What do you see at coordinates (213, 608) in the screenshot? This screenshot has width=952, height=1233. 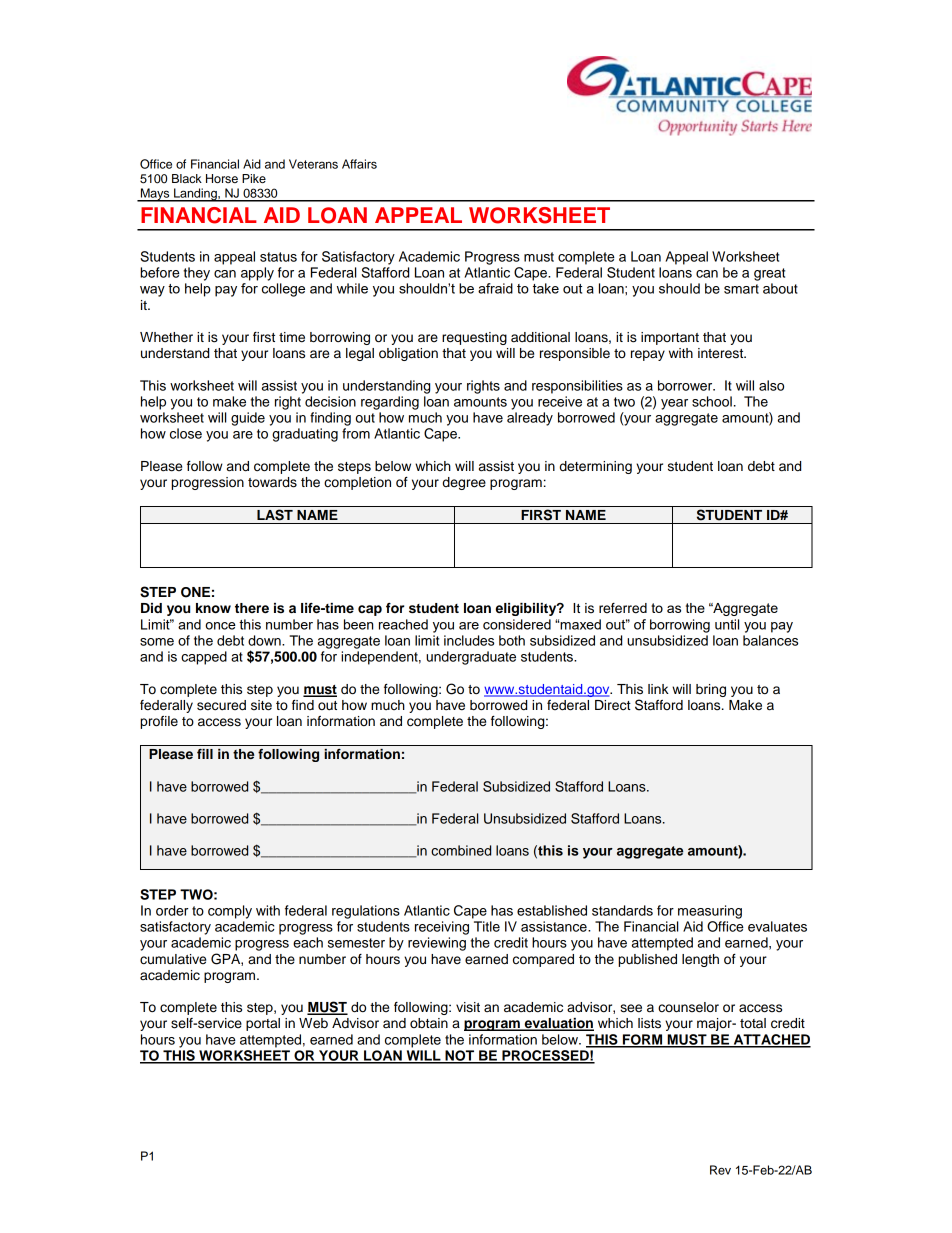 I see `know` at bounding box center [213, 608].
